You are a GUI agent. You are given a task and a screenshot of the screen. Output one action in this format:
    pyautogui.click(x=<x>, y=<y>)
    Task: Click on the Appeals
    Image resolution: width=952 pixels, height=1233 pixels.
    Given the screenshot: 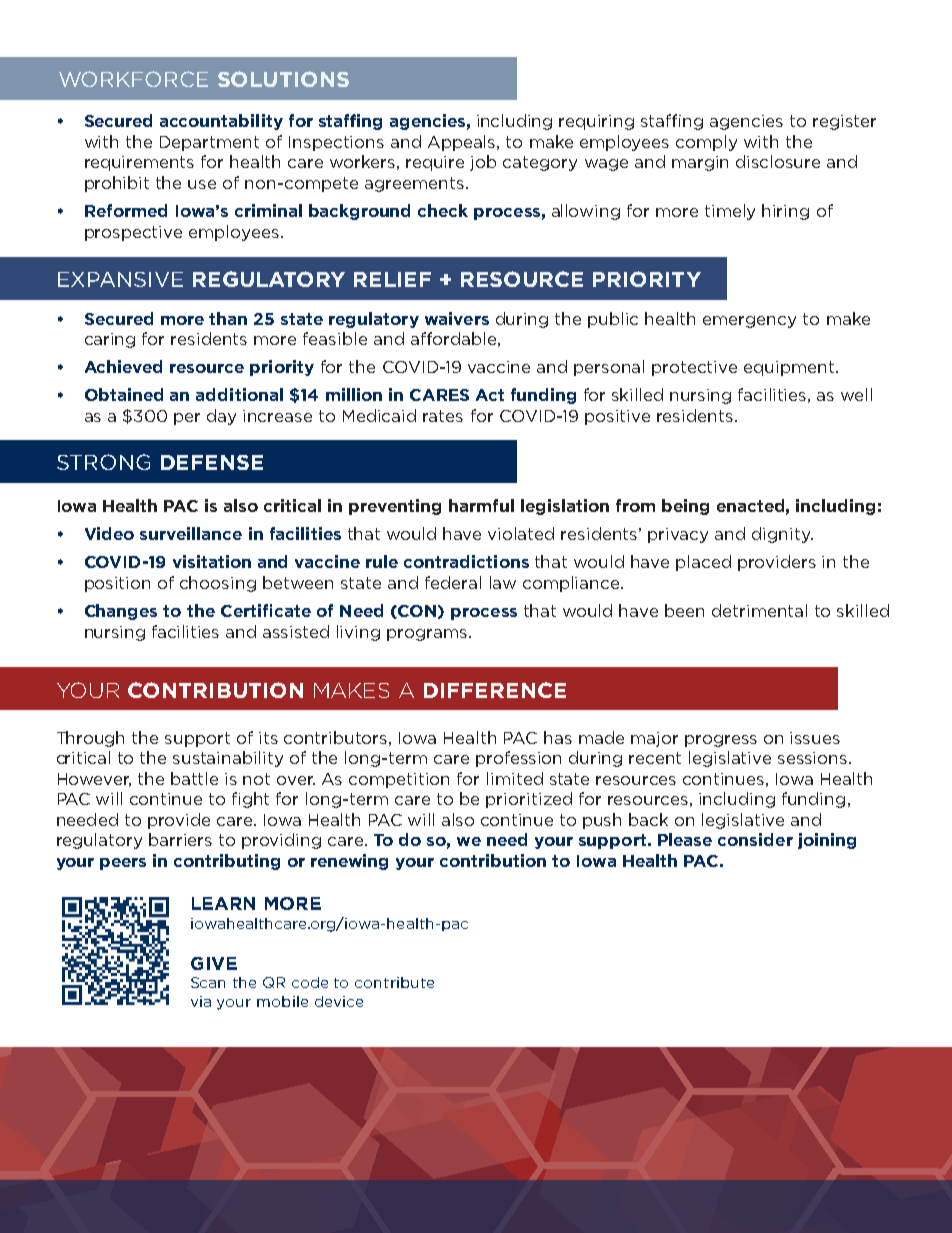 What is the action you would take?
    pyautogui.click(x=463, y=143)
